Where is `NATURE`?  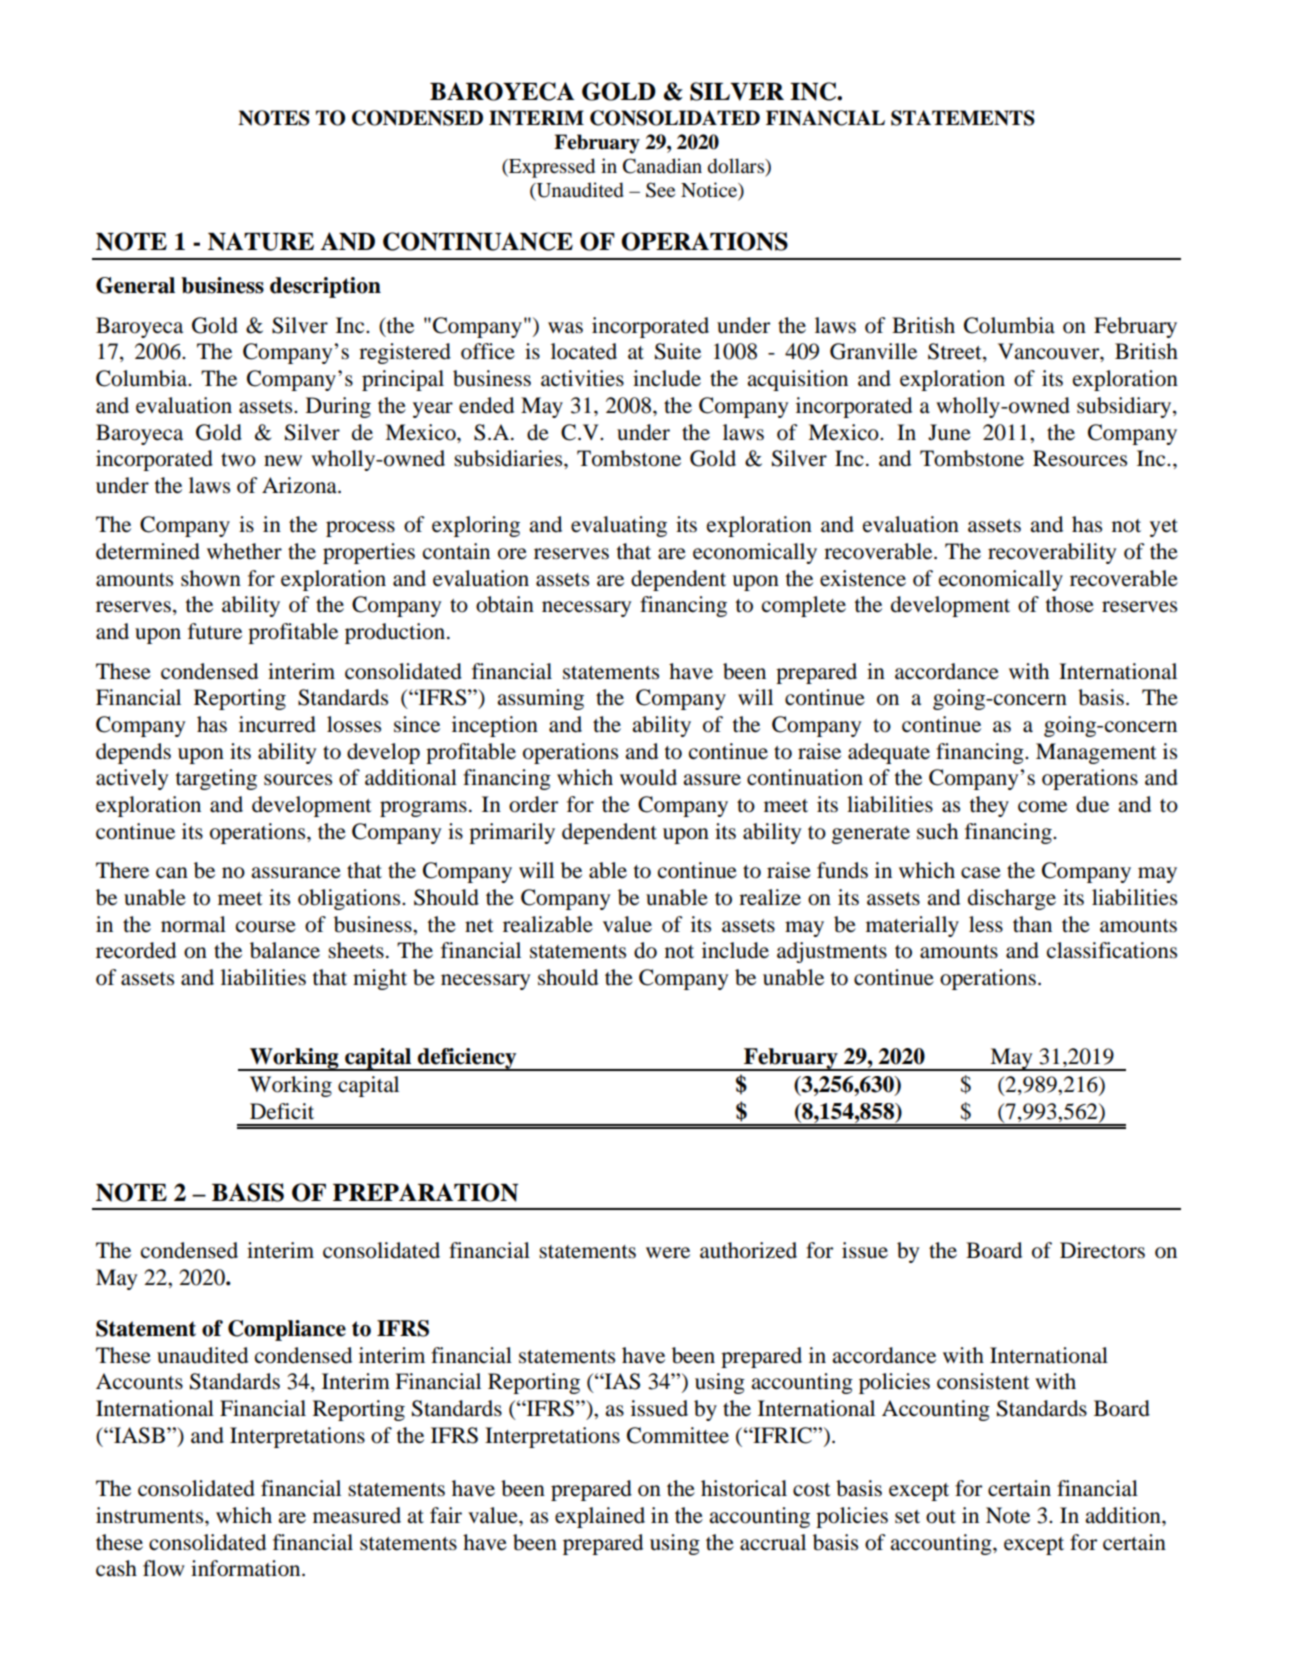 NATURE is located at coordinates (261, 241).
